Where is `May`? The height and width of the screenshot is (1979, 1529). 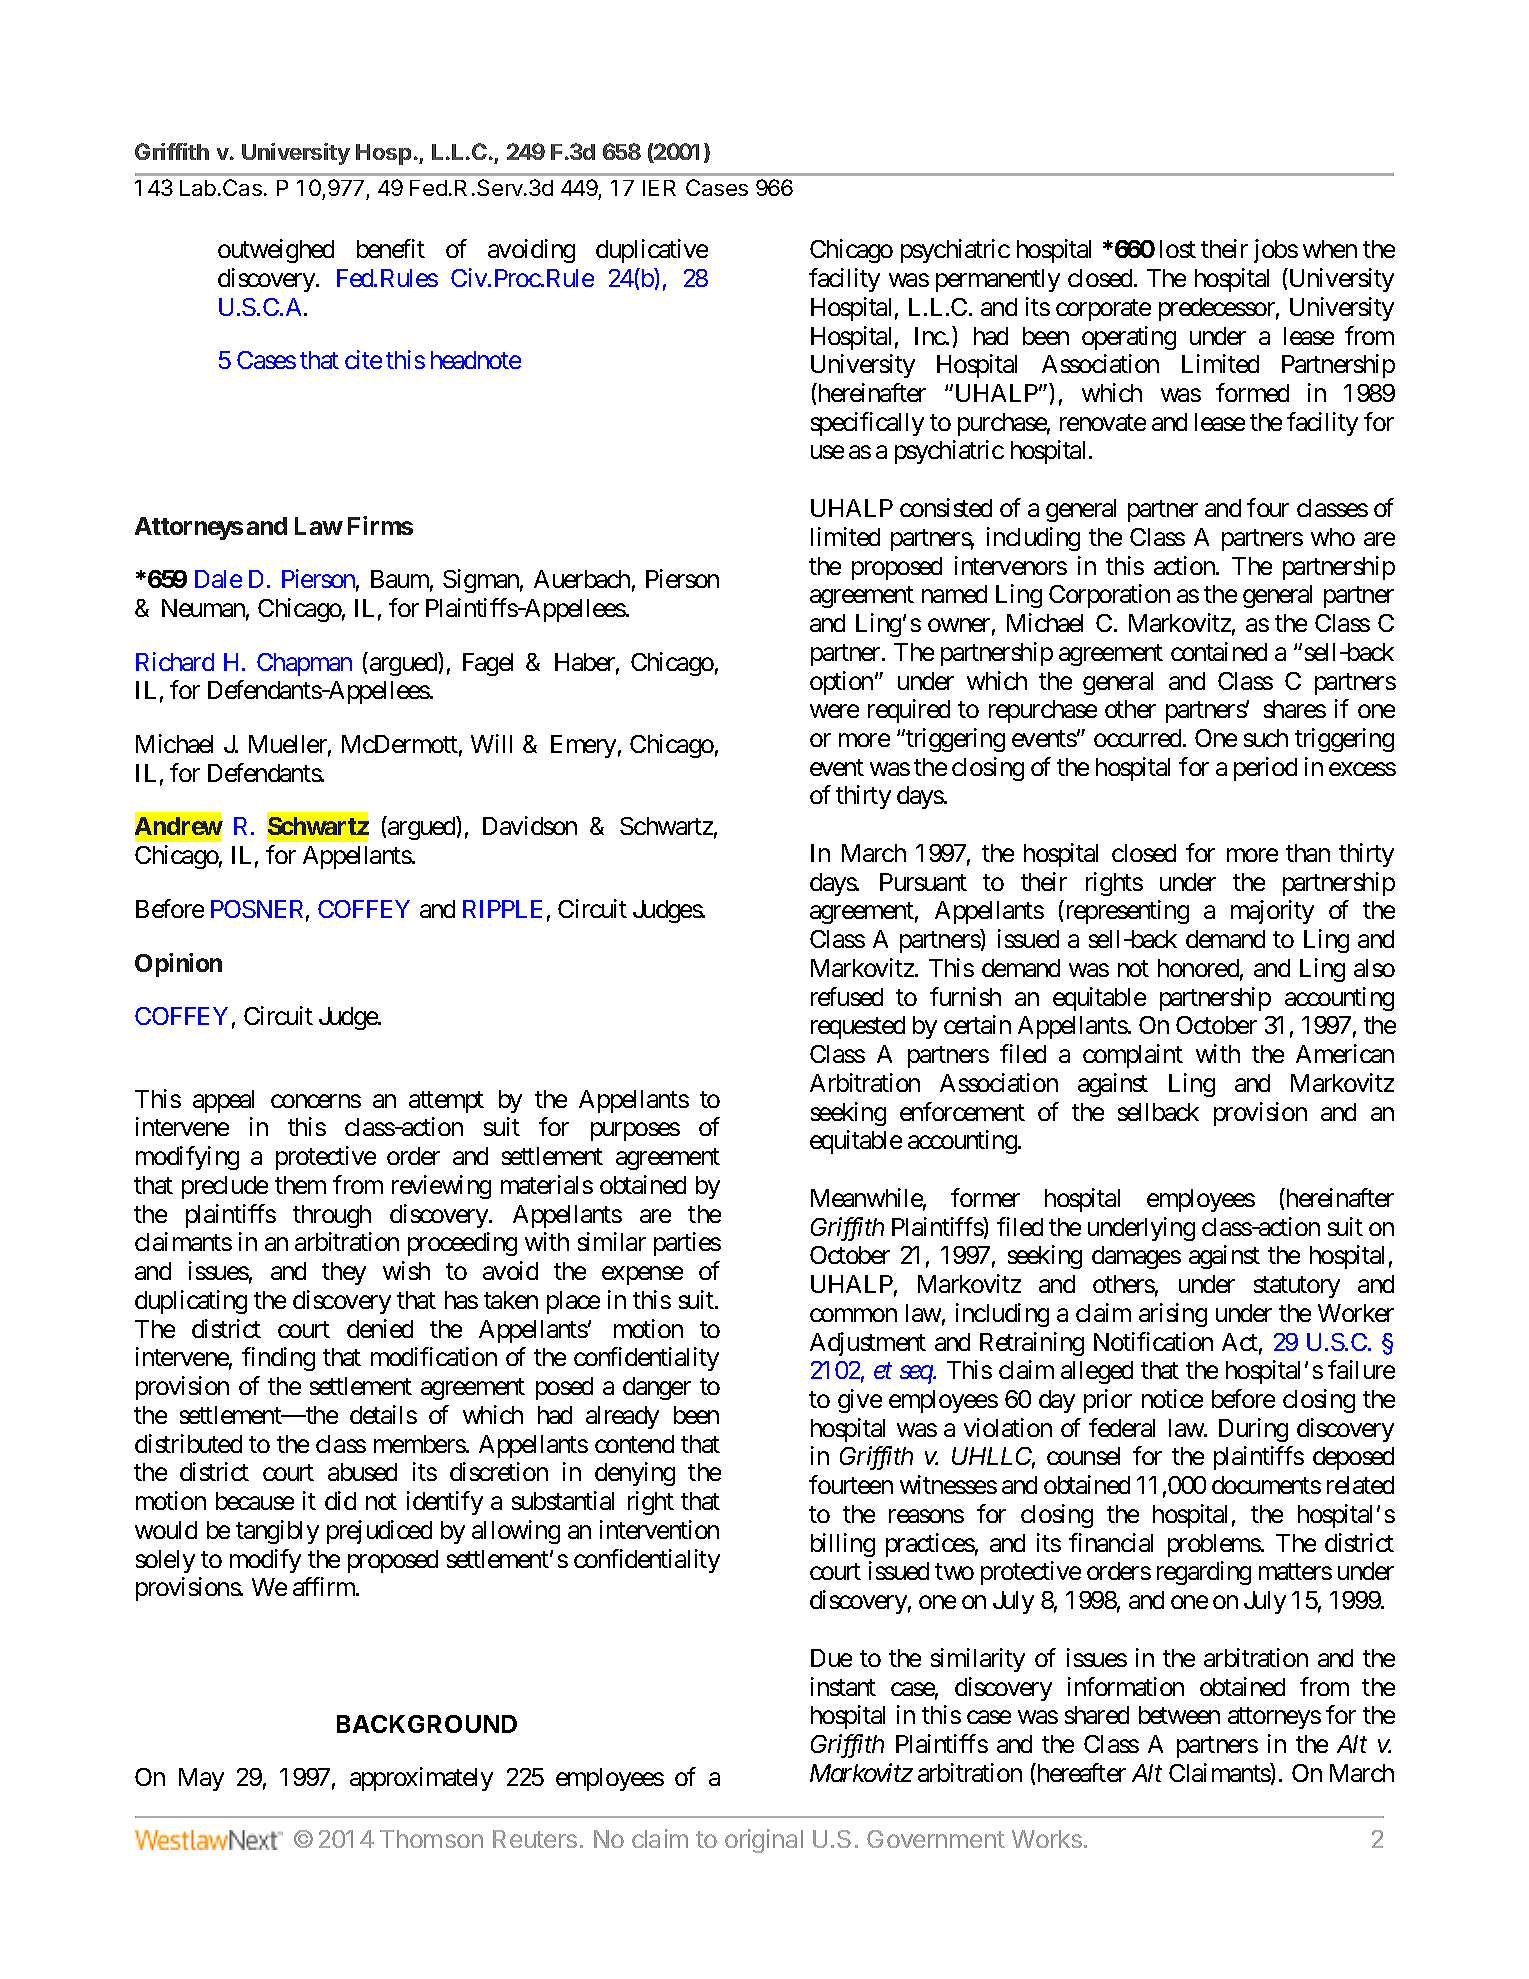 May is located at coordinates (201, 1779).
